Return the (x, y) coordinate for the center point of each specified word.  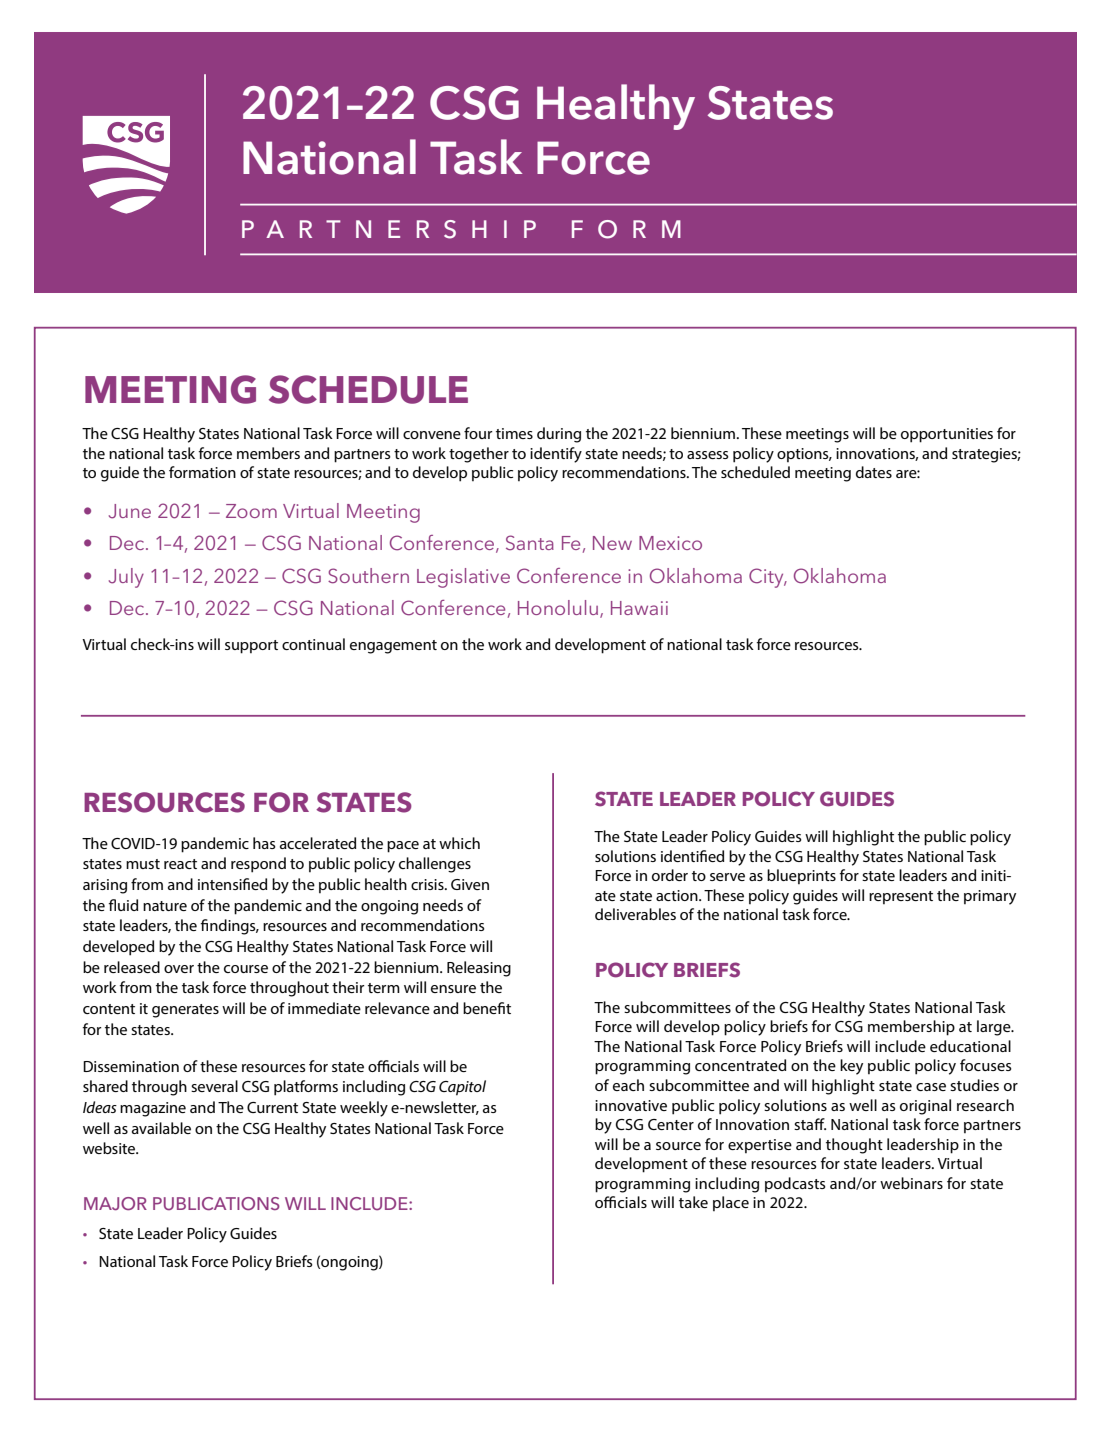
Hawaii (639, 608)
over (179, 969)
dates (874, 472)
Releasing (479, 969)
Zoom (251, 511)
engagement (393, 647)
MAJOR (115, 1204)
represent (901, 897)
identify (556, 455)
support (251, 647)
